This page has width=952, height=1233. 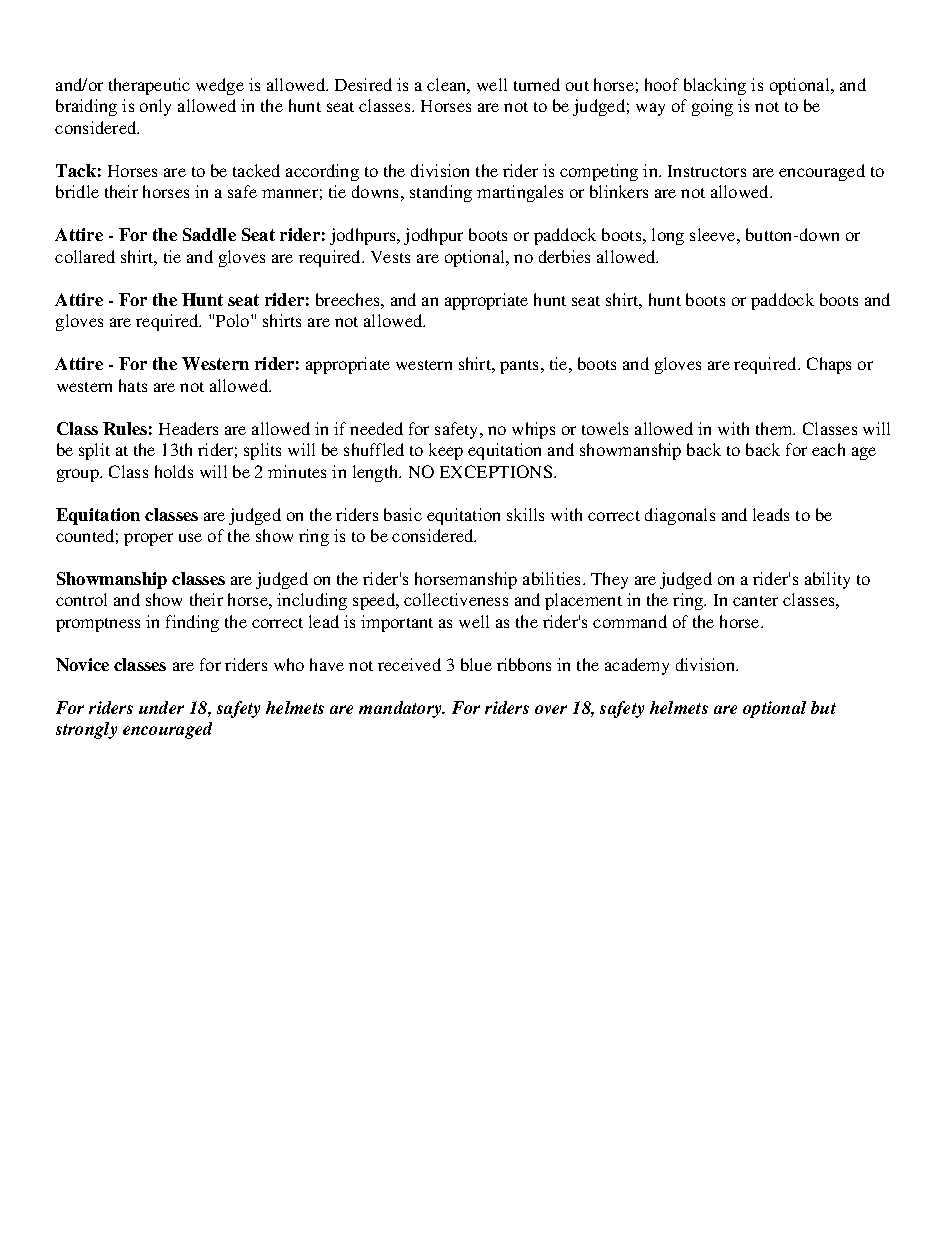 What do you see at coordinates (85, 256) in the page?
I see `collared` at bounding box center [85, 256].
